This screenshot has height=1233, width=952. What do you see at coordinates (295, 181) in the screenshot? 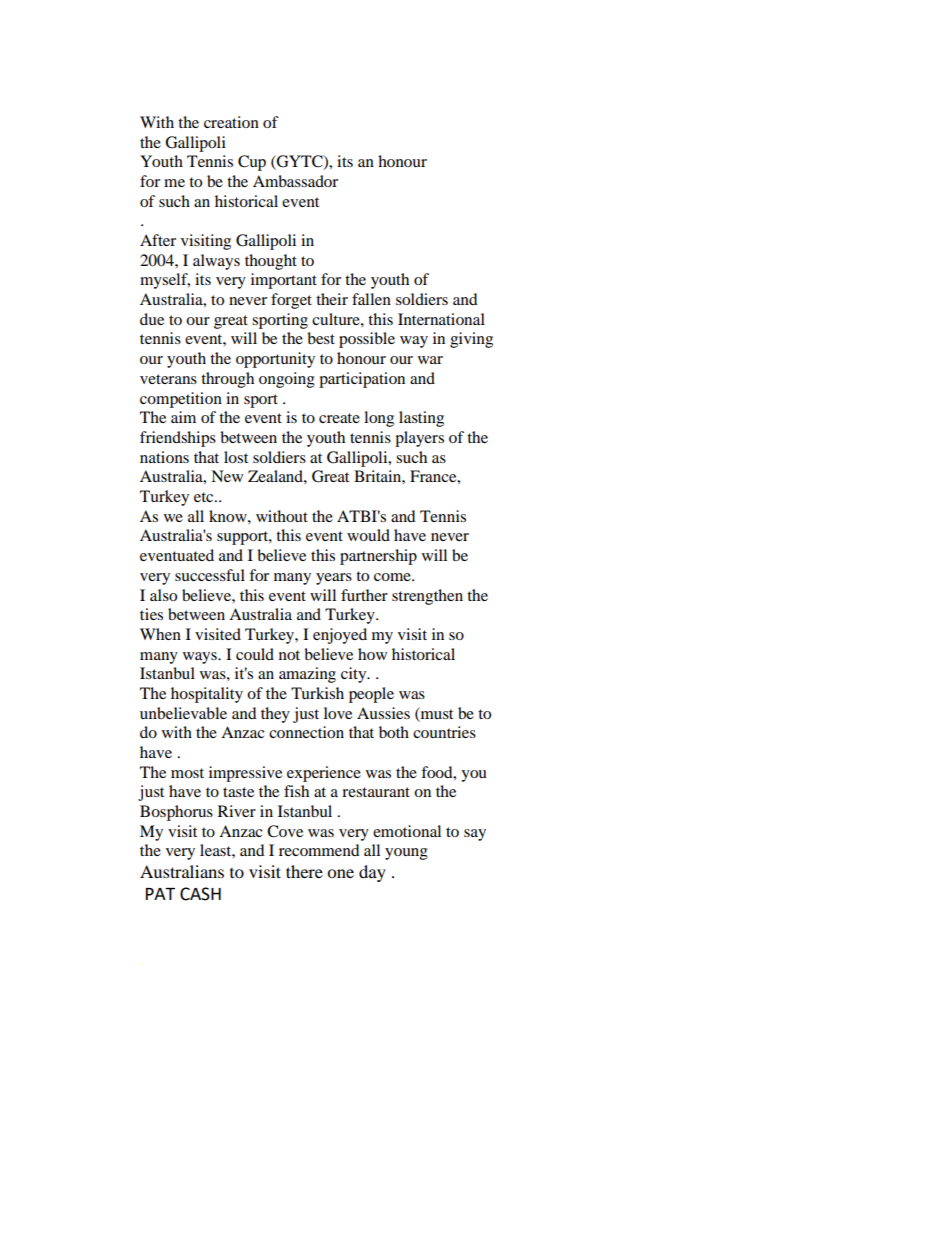
I see `Ambassador` at bounding box center [295, 181].
